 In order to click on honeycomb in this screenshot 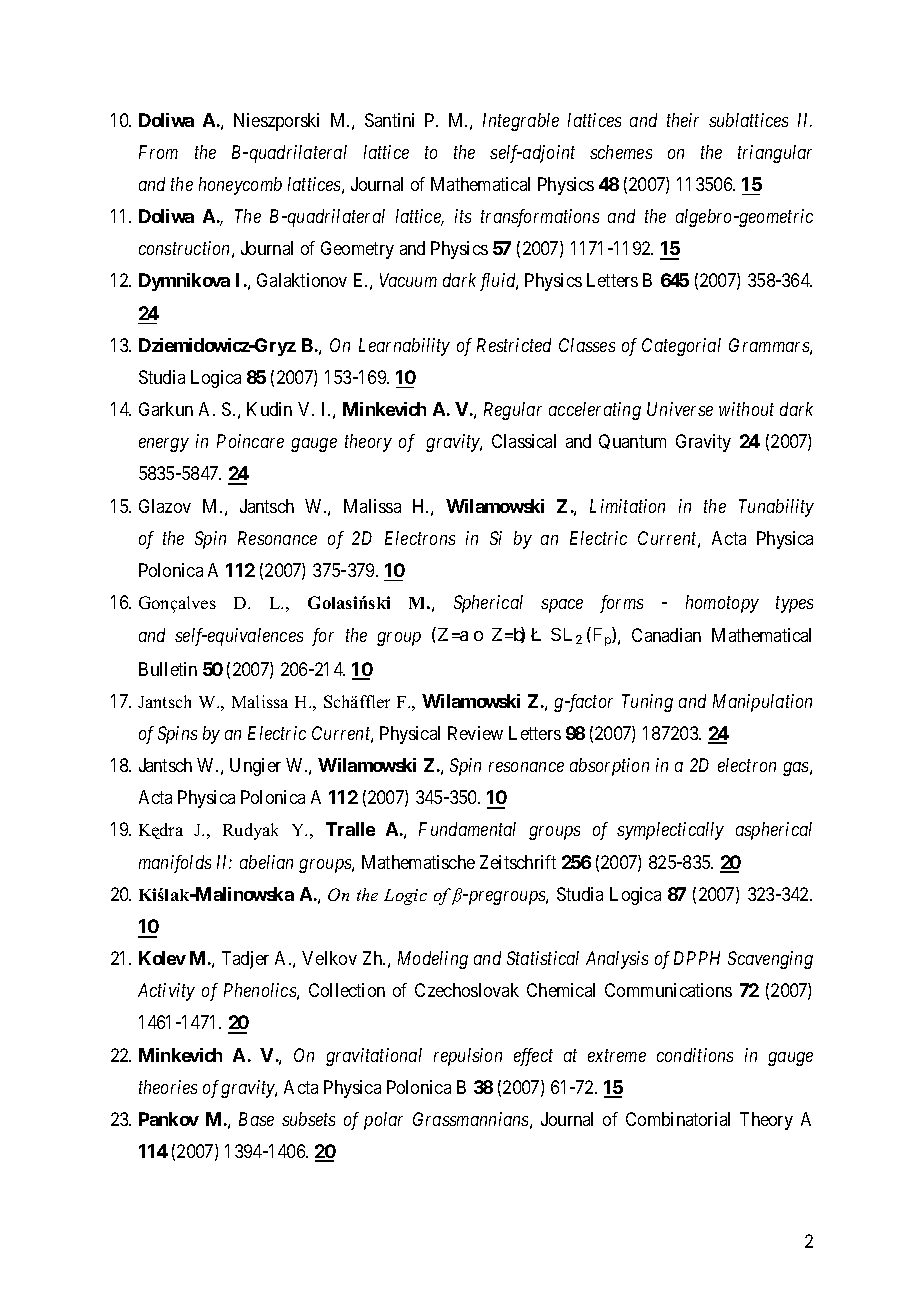, I will do `click(240, 186)`.
